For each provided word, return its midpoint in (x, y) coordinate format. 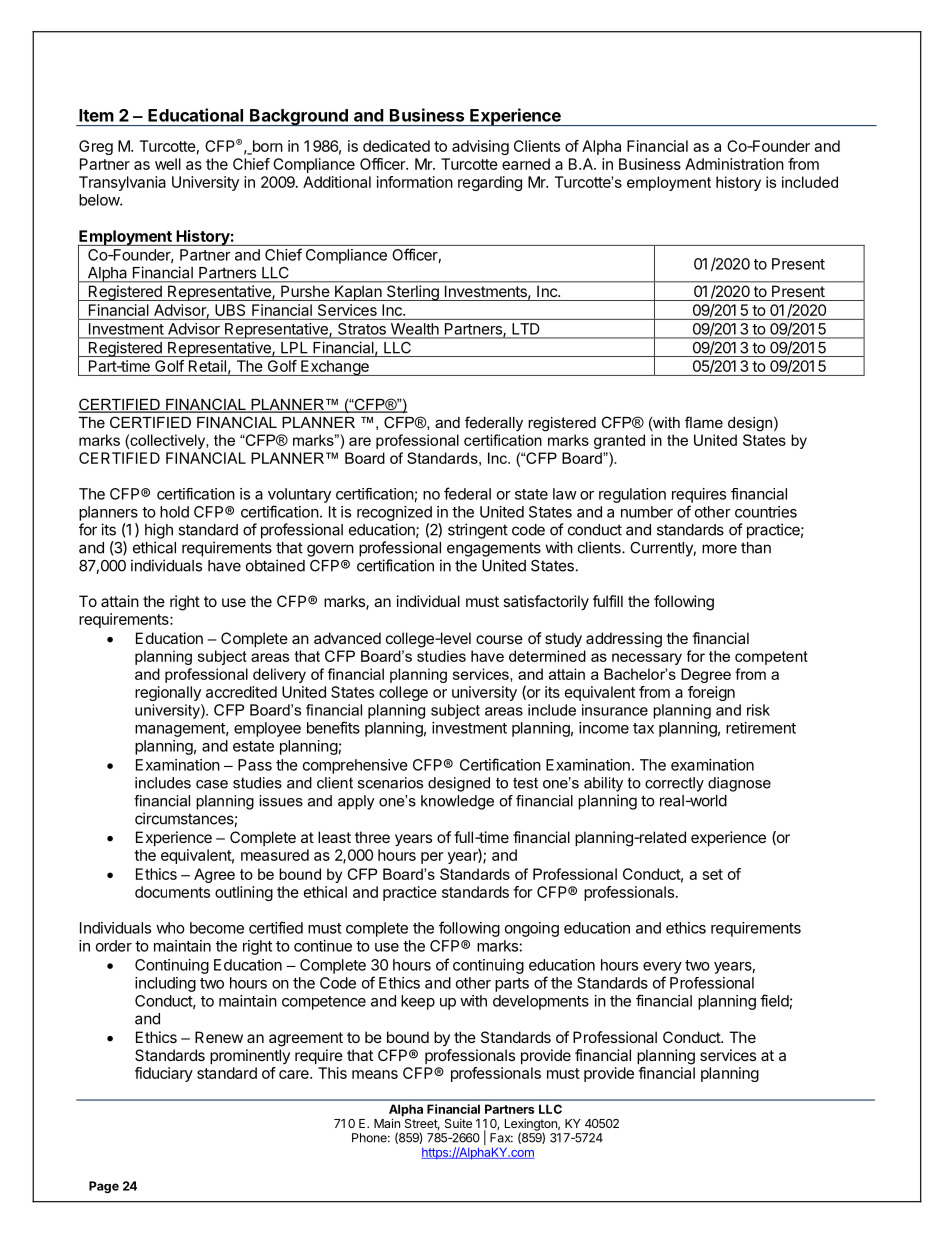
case (212, 784)
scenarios (390, 783)
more (719, 549)
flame (704, 422)
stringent (478, 531)
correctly (674, 784)
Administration (734, 164)
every (662, 968)
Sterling (413, 293)
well (168, 164)
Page (104, 1187)
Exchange (335, 368)
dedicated (396, 146)
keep (418, 1002)
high (159, 531)
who (170, 928)
